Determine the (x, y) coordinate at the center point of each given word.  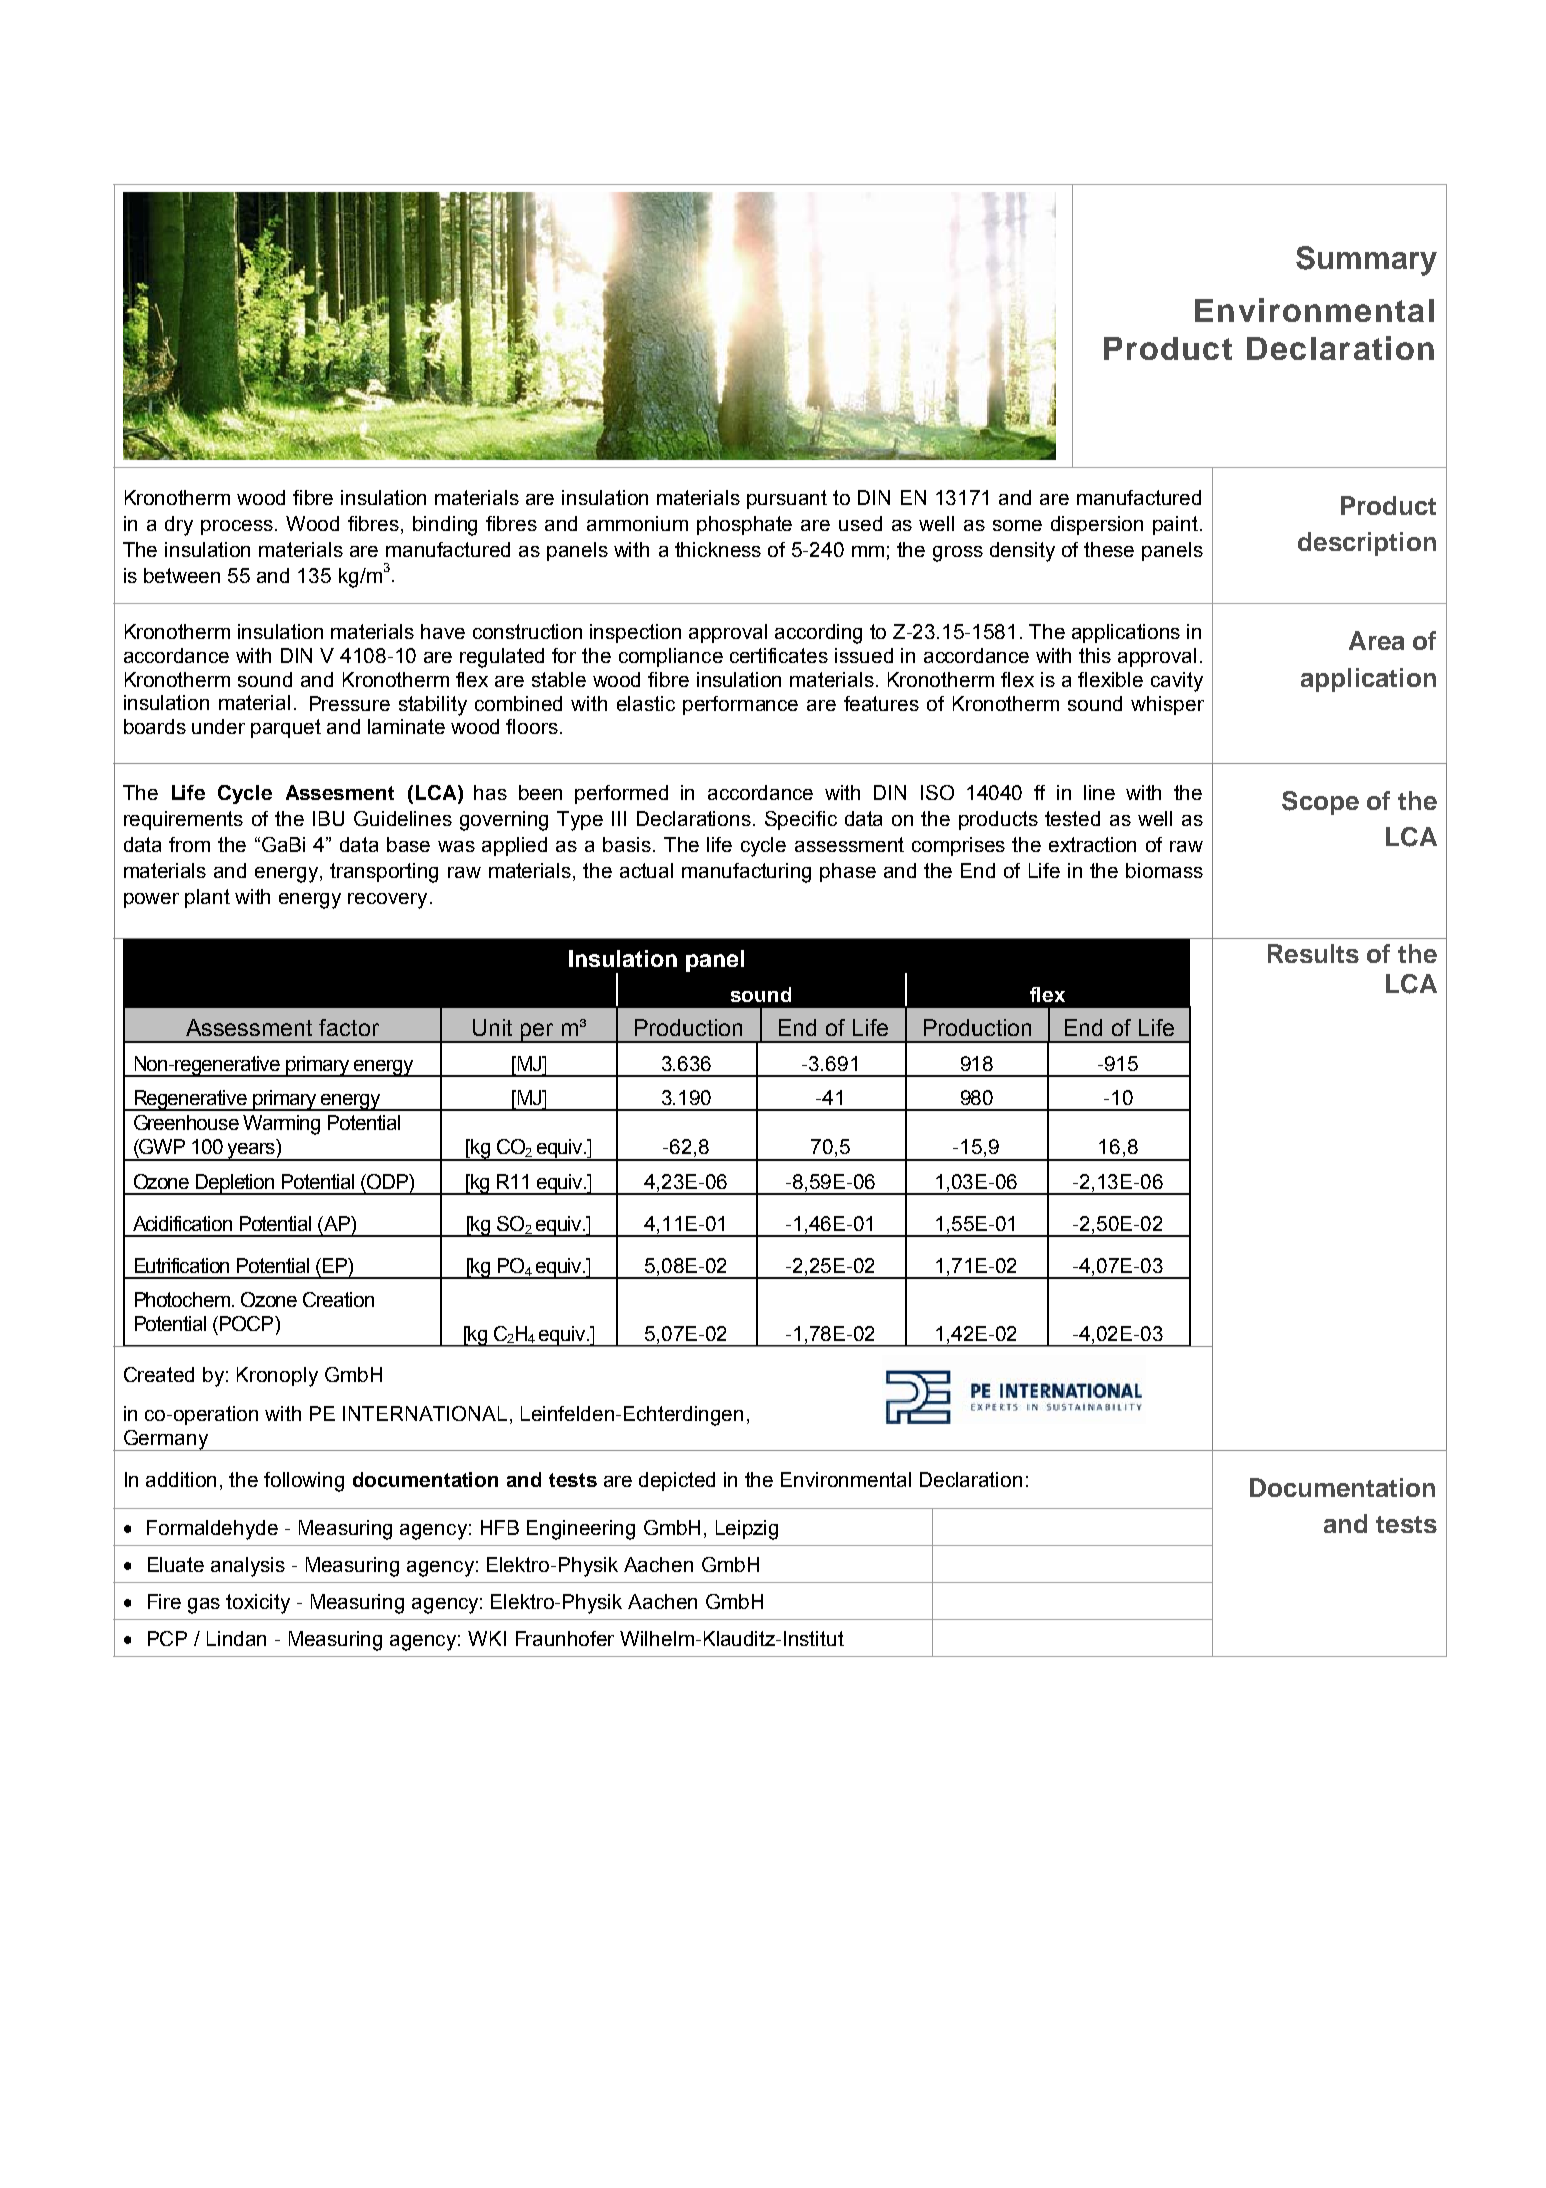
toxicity (258, 1604)
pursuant (787, 499)
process (238, 527)
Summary (1366, 261)
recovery (387, 901)
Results (1313, 953)
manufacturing (746, 873)
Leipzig (747, 1530)
